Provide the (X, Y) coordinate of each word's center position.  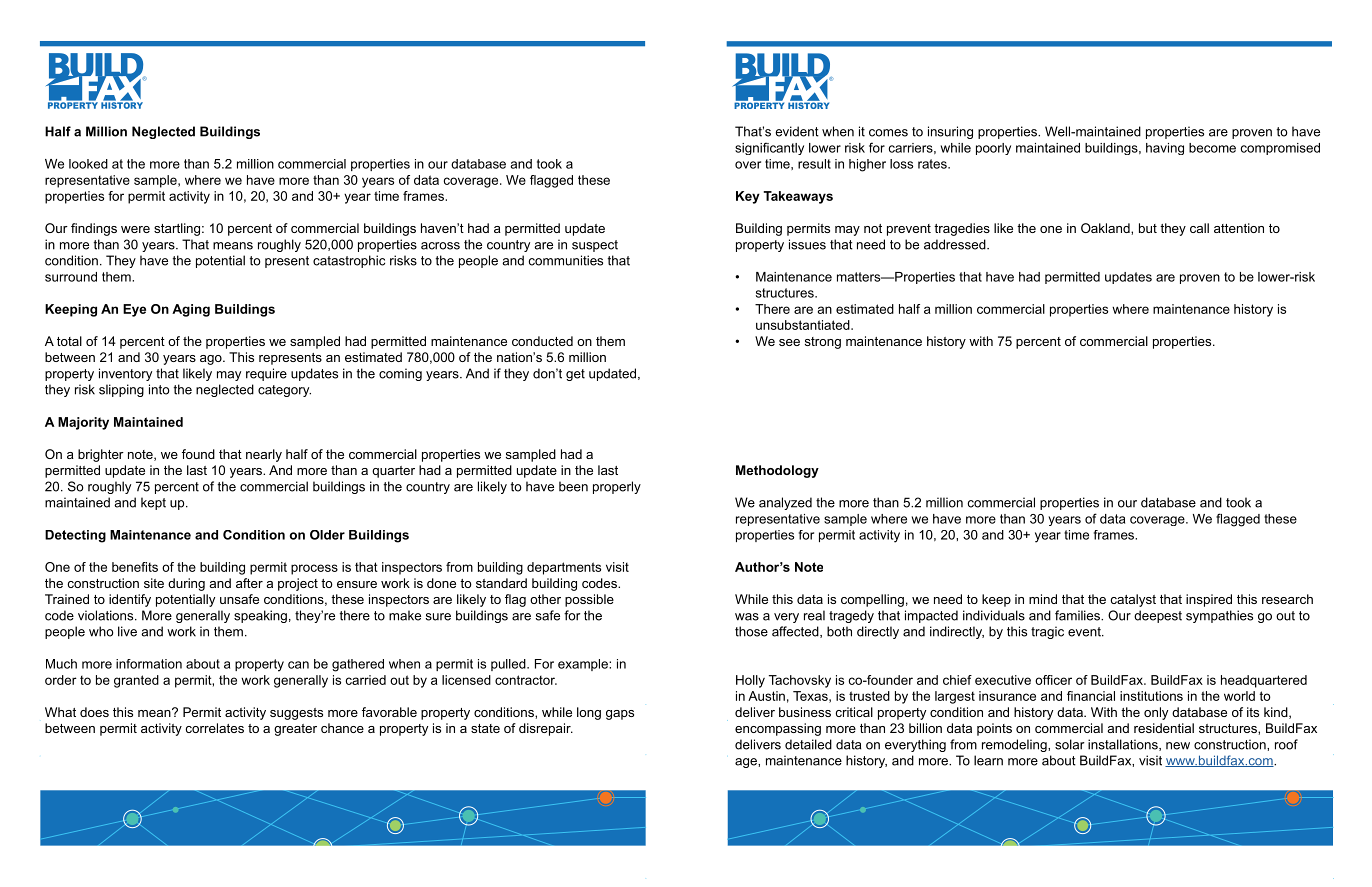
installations (1124, 745)
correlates (214, 728)
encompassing (778, 729)
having (1165, 149)
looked (88, 164)
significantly (769, 148)
